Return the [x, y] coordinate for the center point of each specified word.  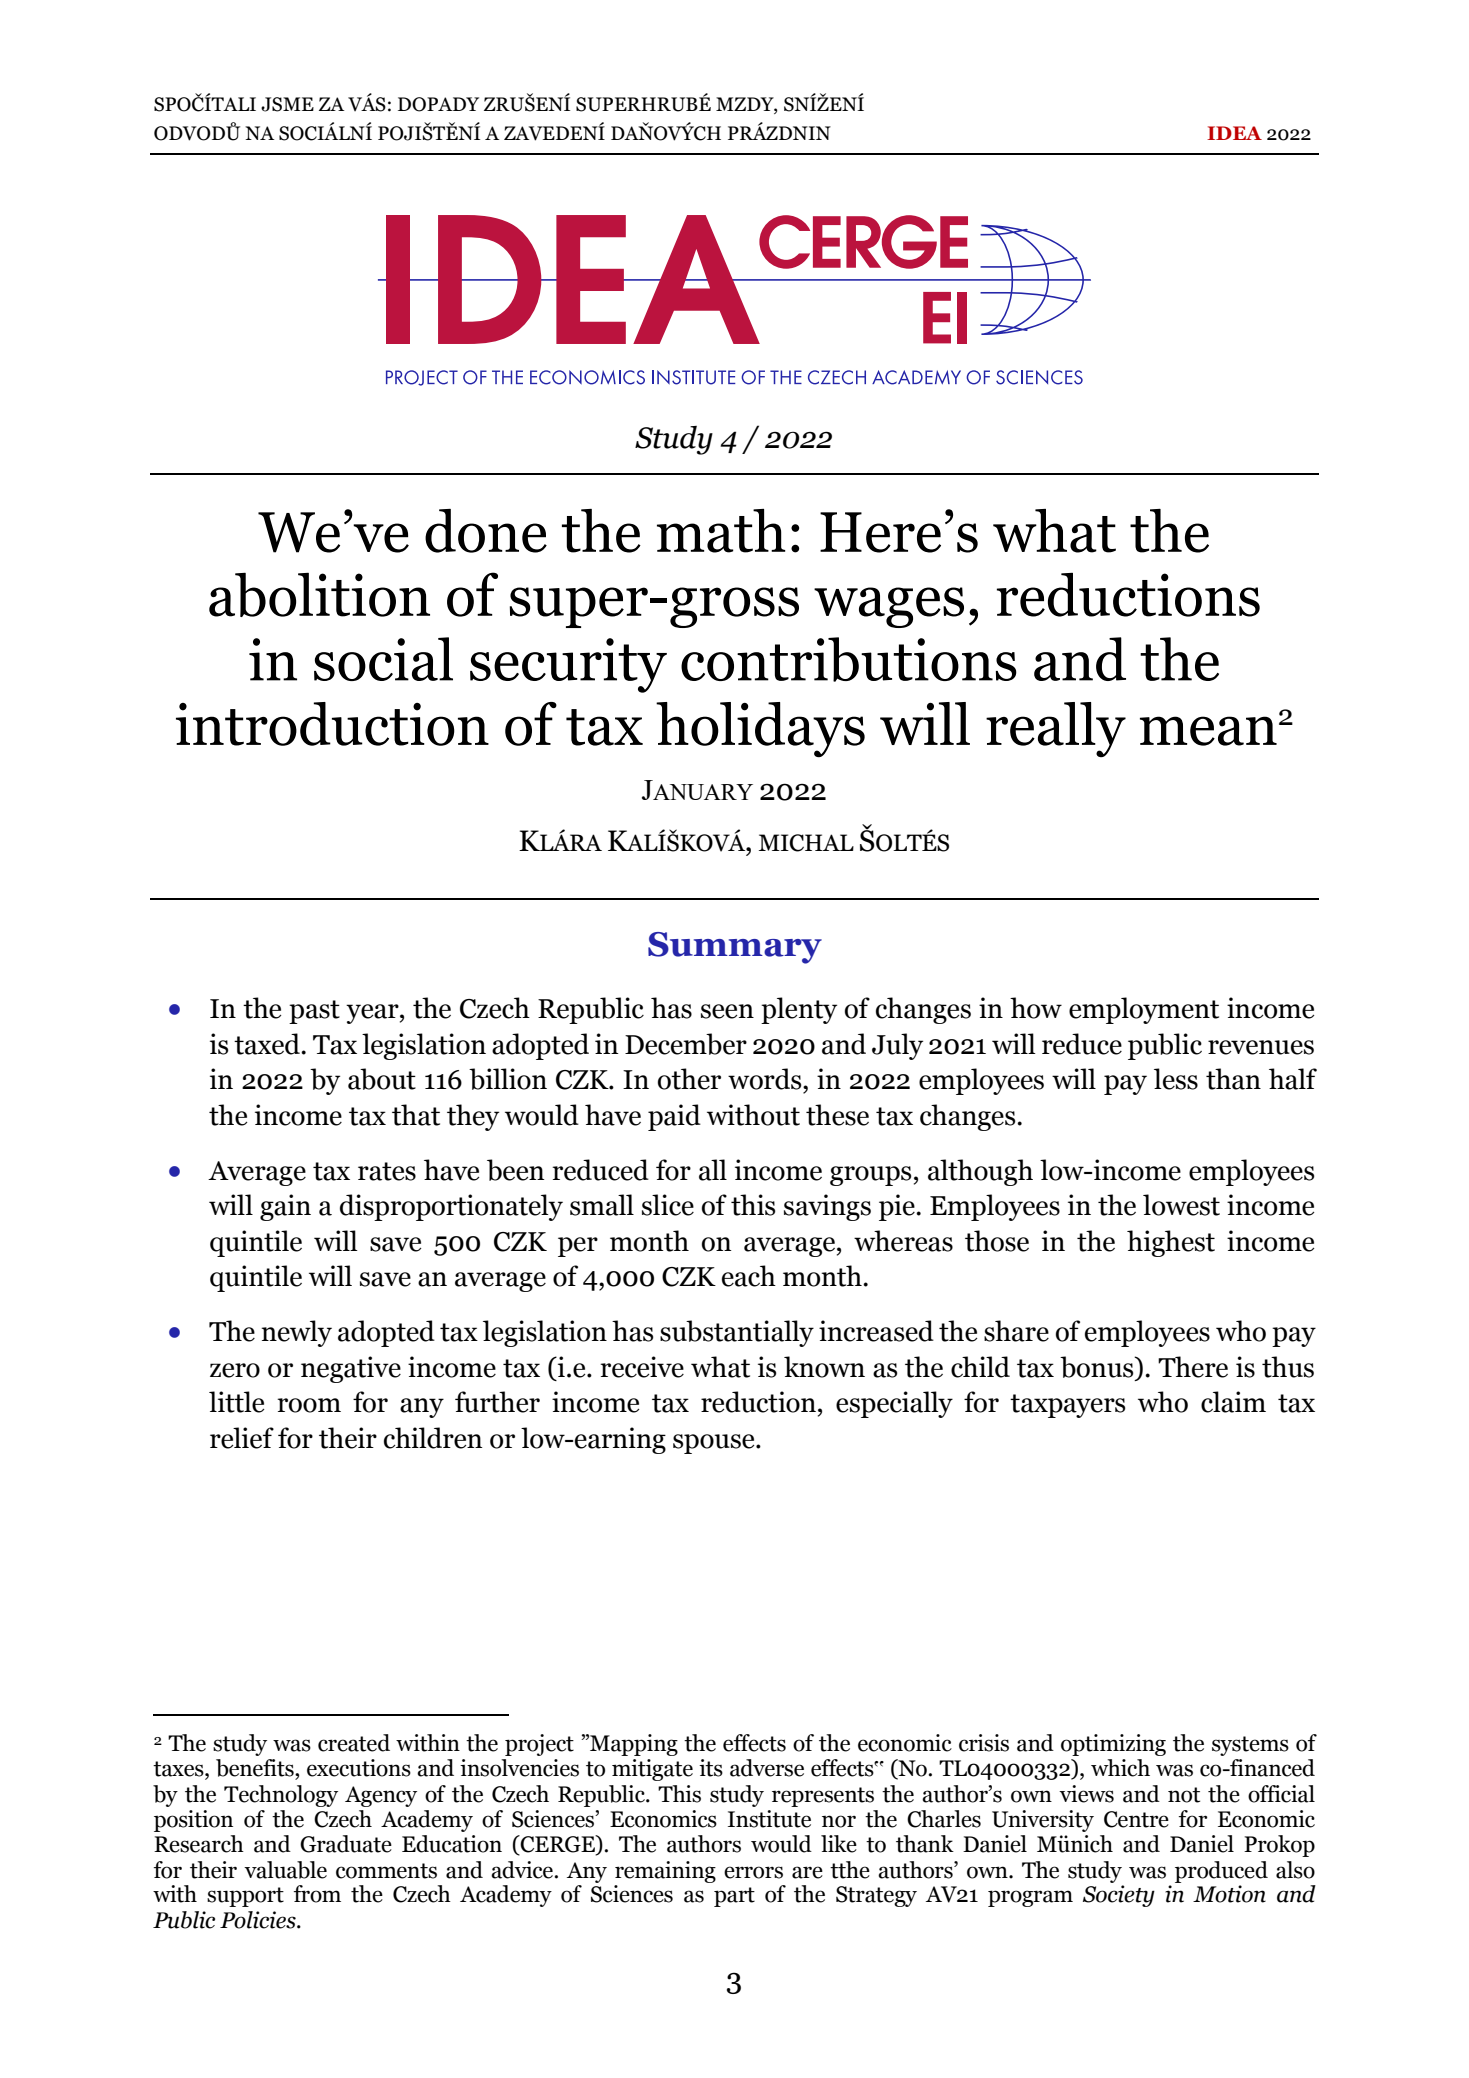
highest [1171, 1243]
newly [296, 1333]
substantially [737, 1333]
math [721, 531]
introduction [332, 724]
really [1056, 729]
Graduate [346, 1844]
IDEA [1234, 133]
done [486, 531]
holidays [760, 730]
